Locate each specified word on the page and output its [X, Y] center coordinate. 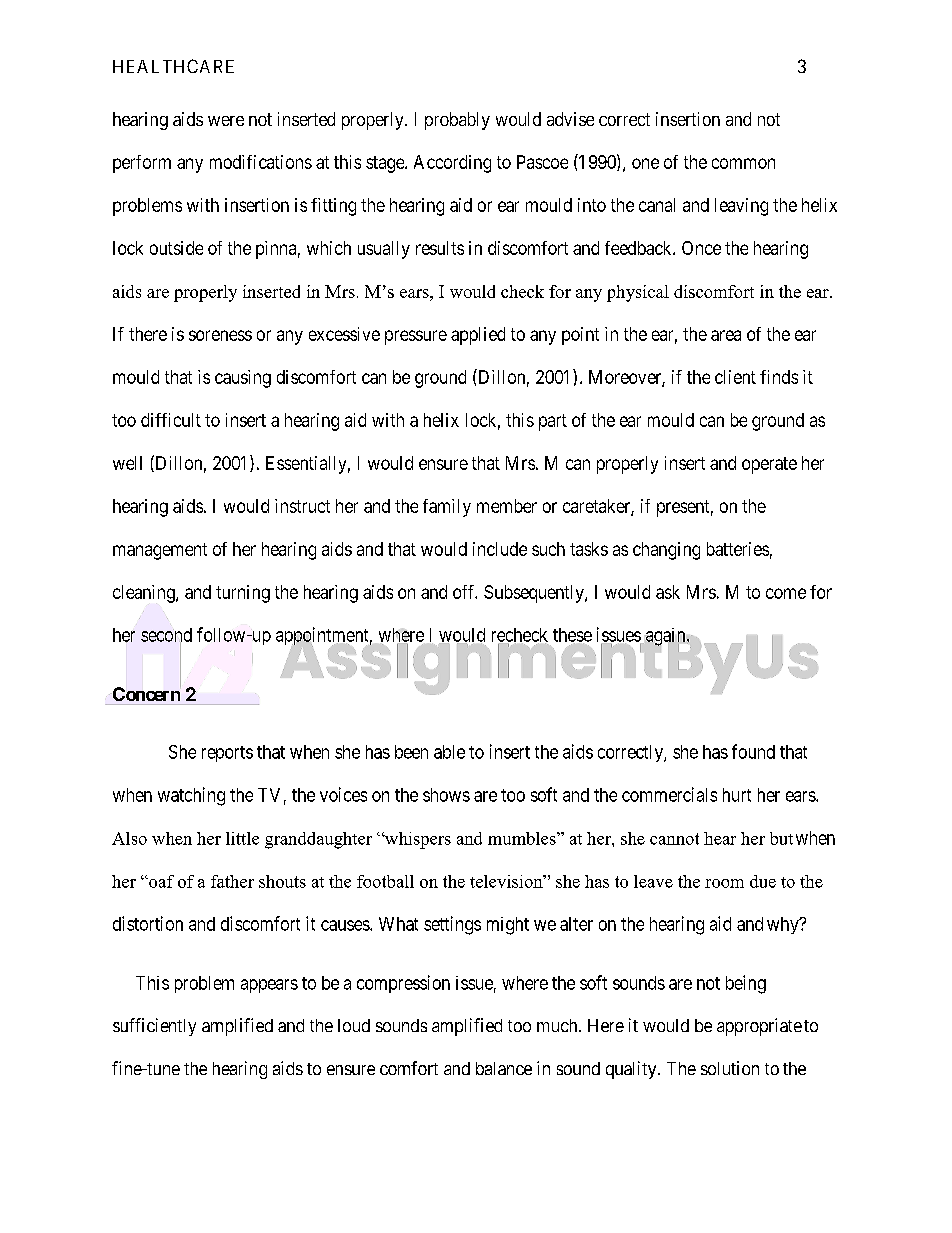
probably [457, 121]
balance [504, 1068]
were [226, 121]
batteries [738, 549]
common [743, 163]
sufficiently [154, 1027]
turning [243, 594]
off [465, 592]
